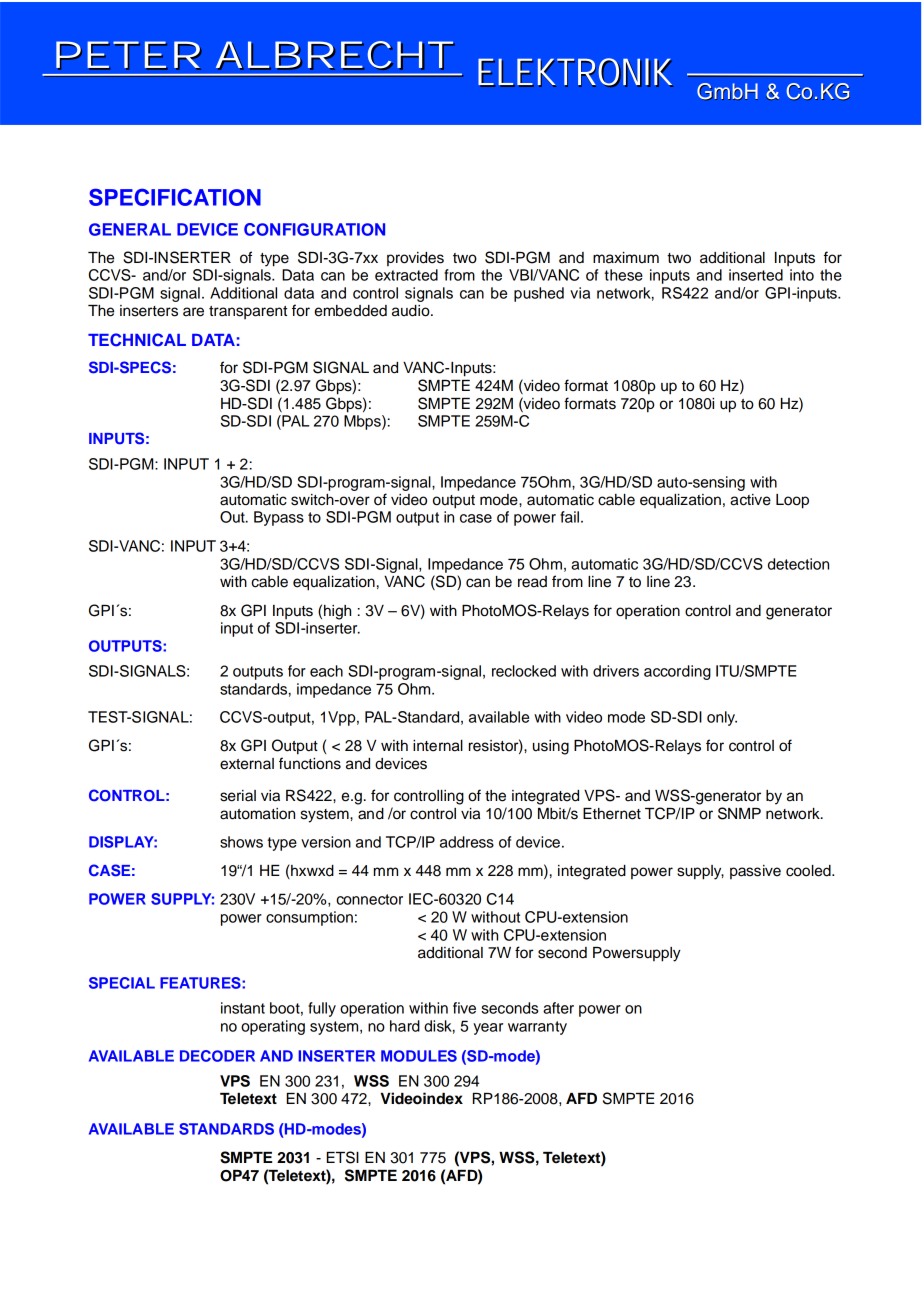 This page has height=1308, width=924. What do you see at coordinates (201, 983) in the page?
I see `FEATURES` at bounding box center [201, 983].
